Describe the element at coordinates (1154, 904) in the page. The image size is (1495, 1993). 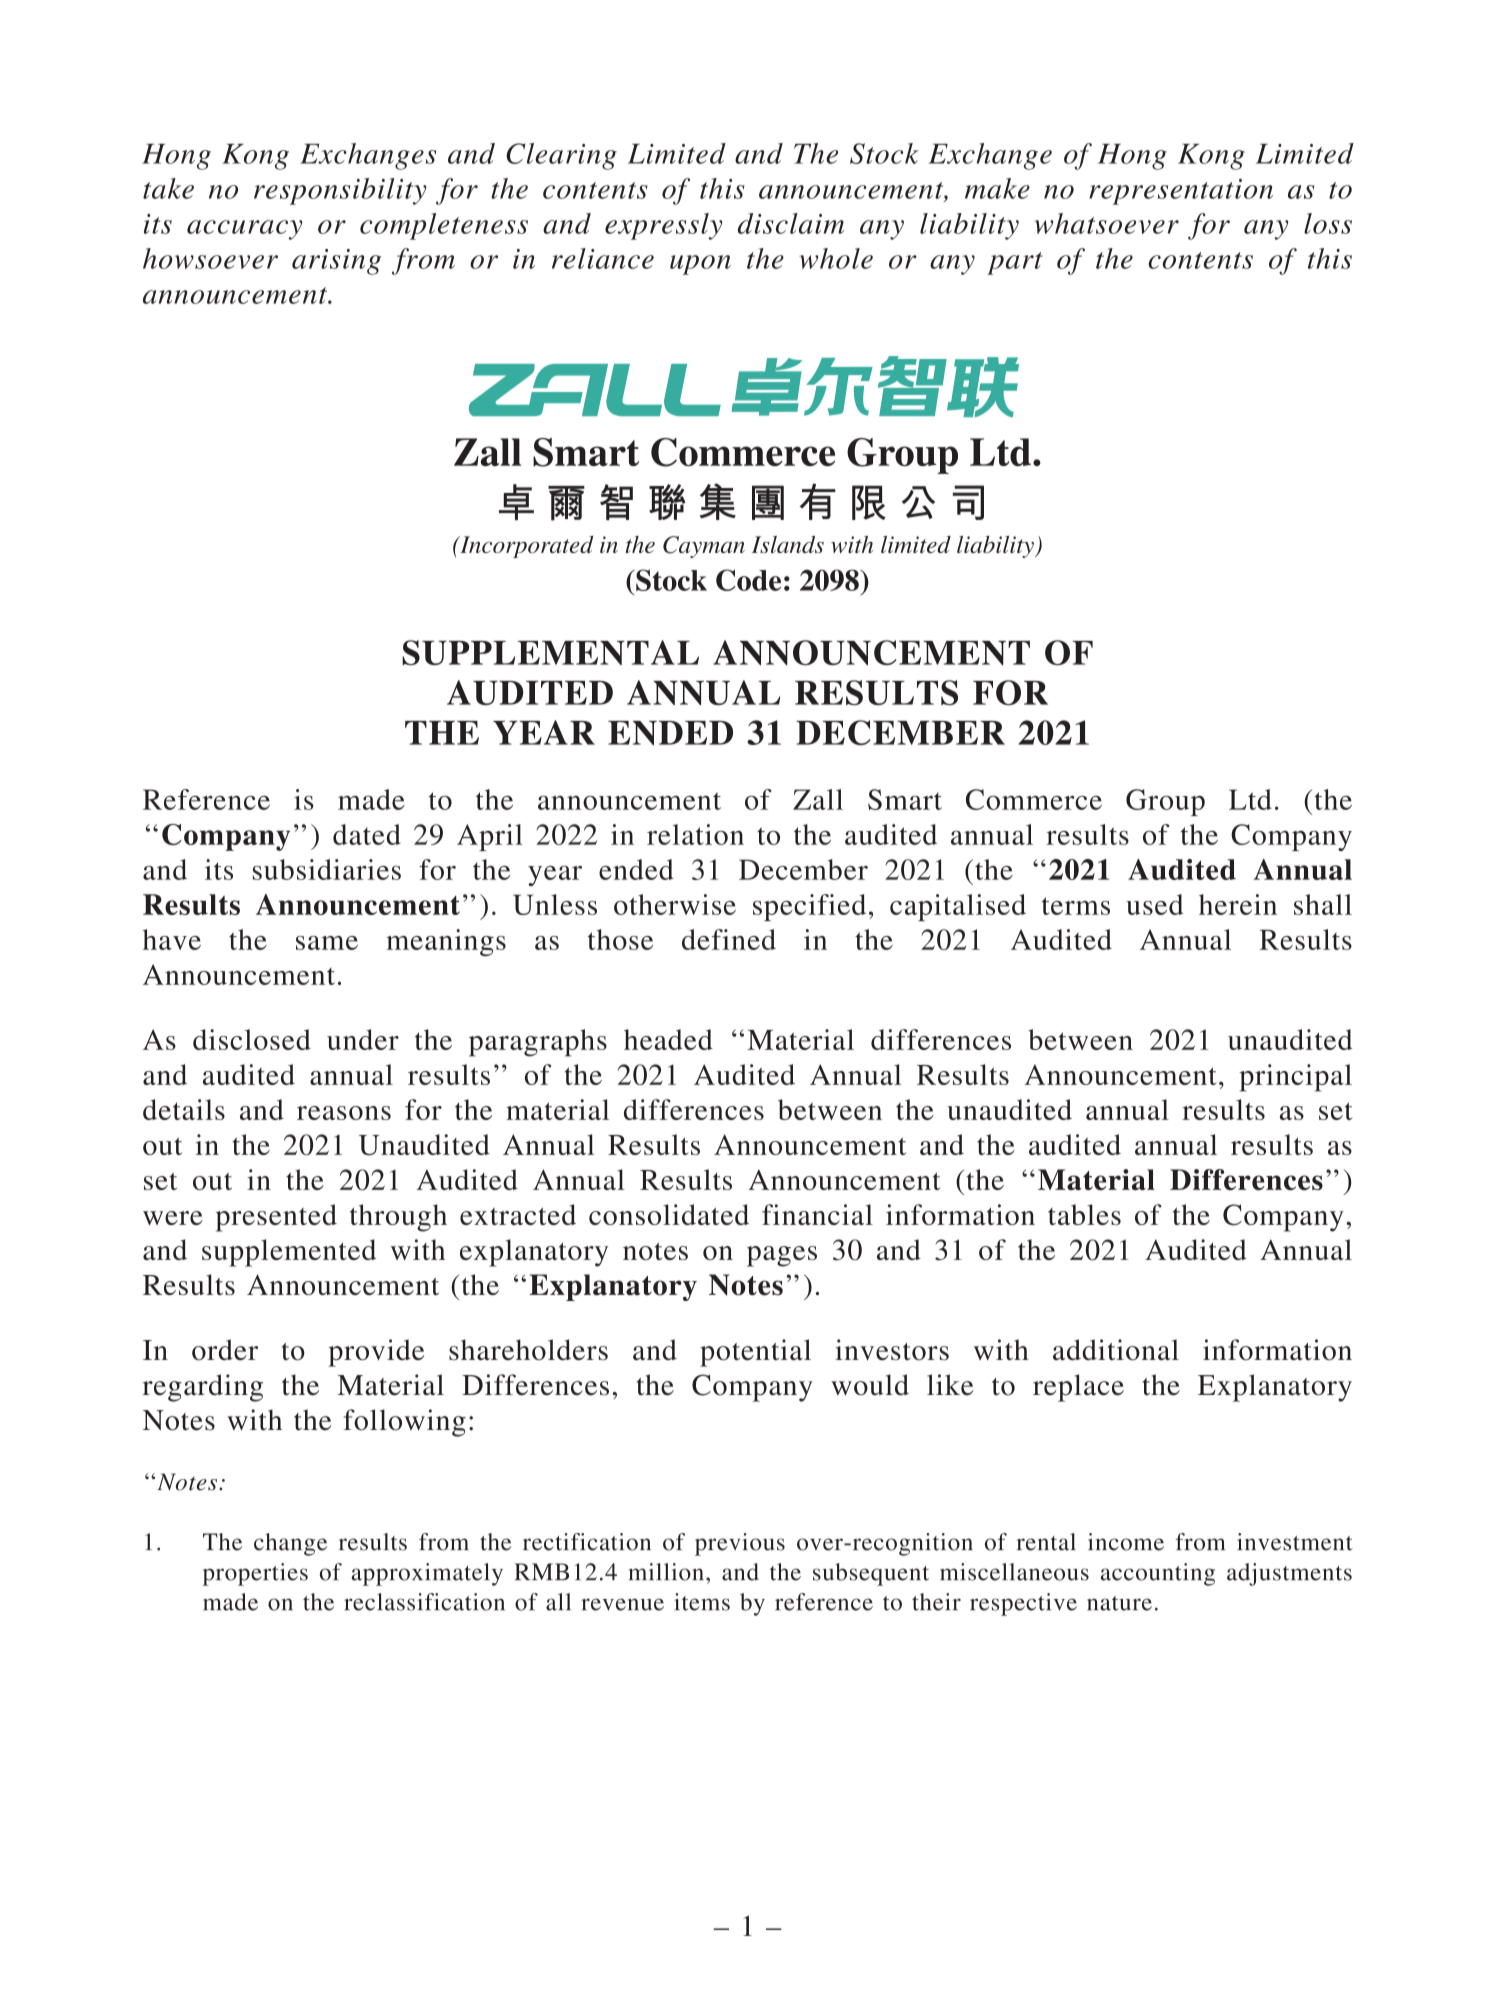
I see `used` at that location.
